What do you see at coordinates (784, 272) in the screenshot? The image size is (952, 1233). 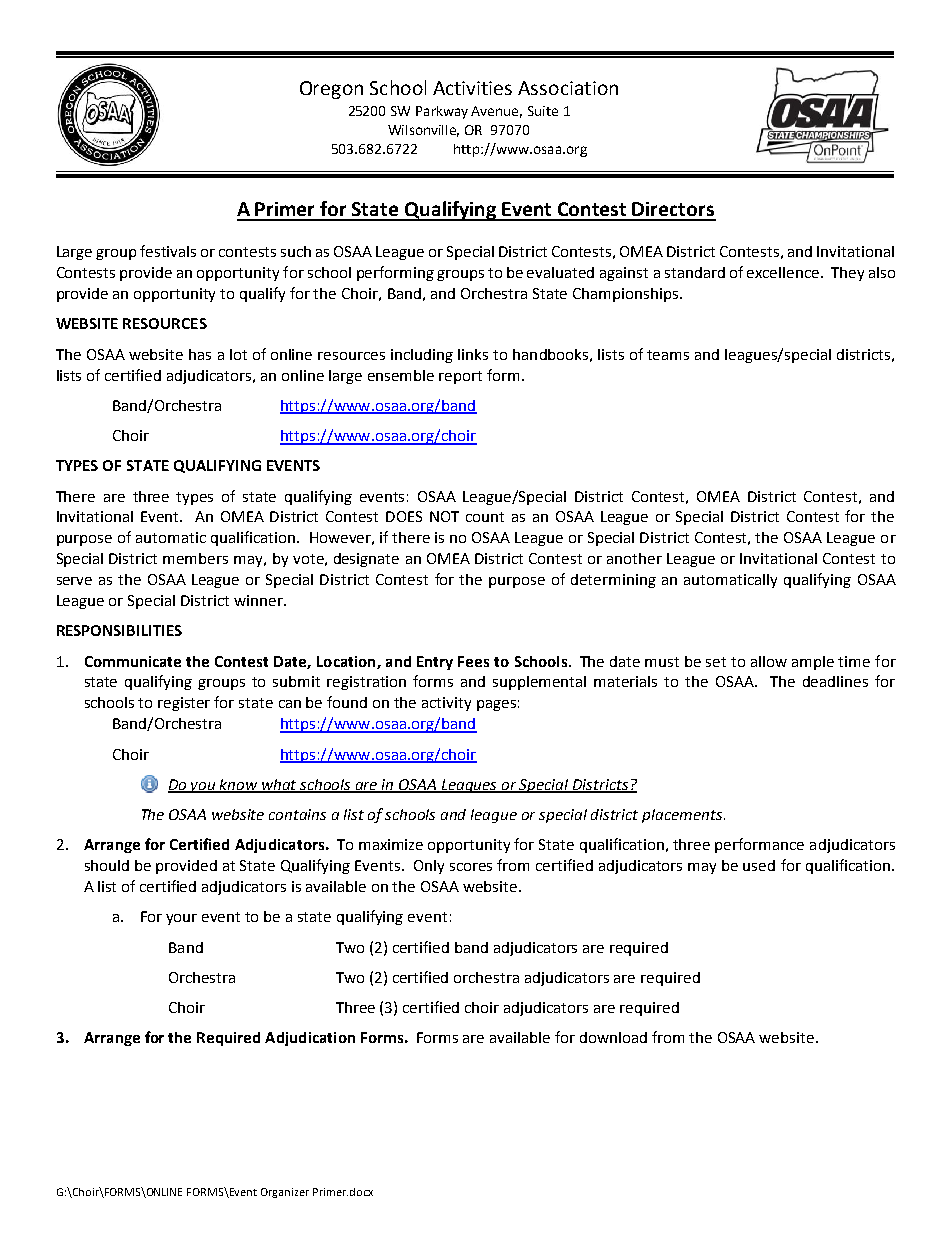 I see `excellence` at bounding box center [784, 272].
